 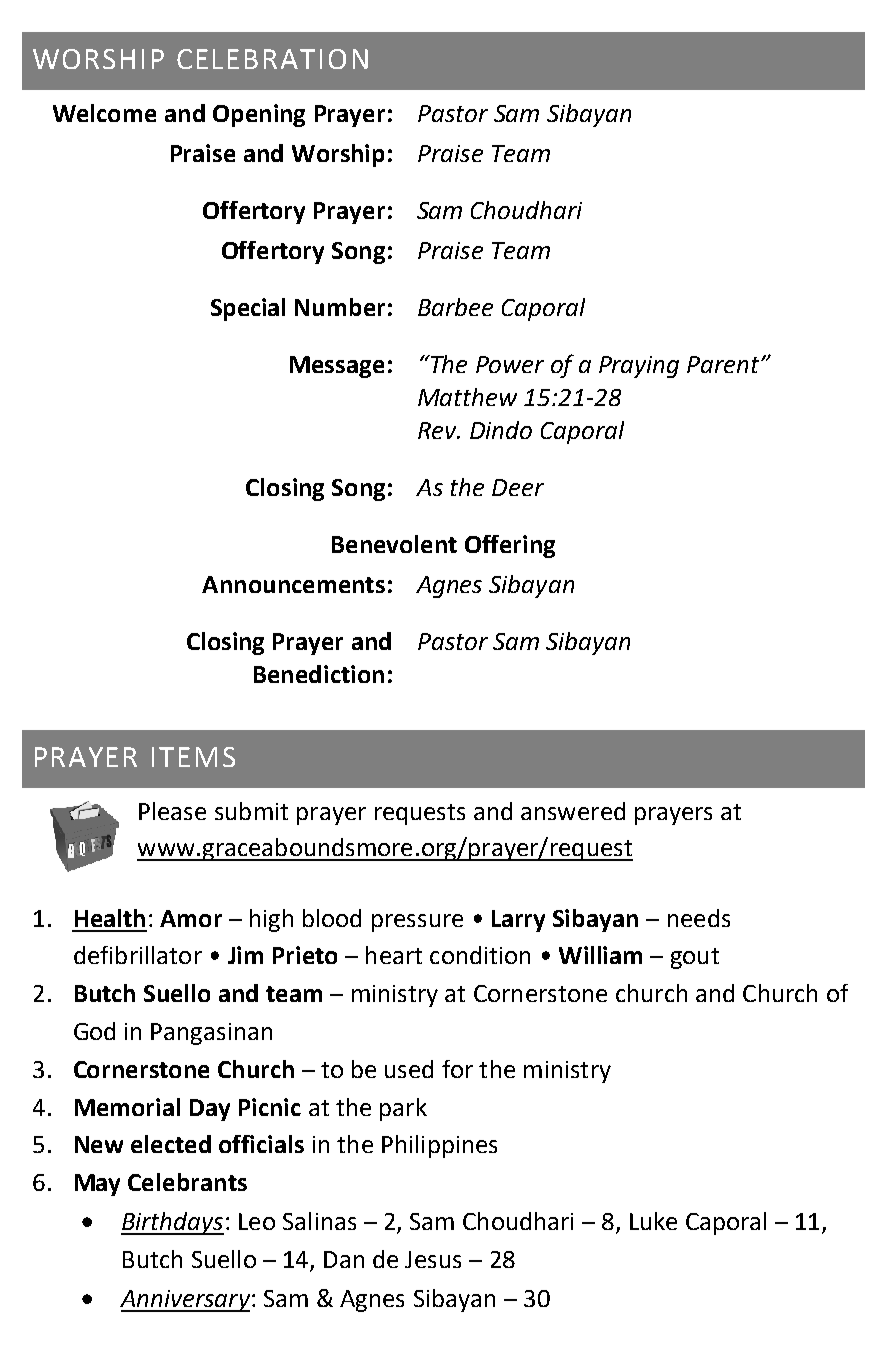 What do you see at coordinates (438, 430) in the screenshot?
I see `Rev` at bounding box center [438, 430].
